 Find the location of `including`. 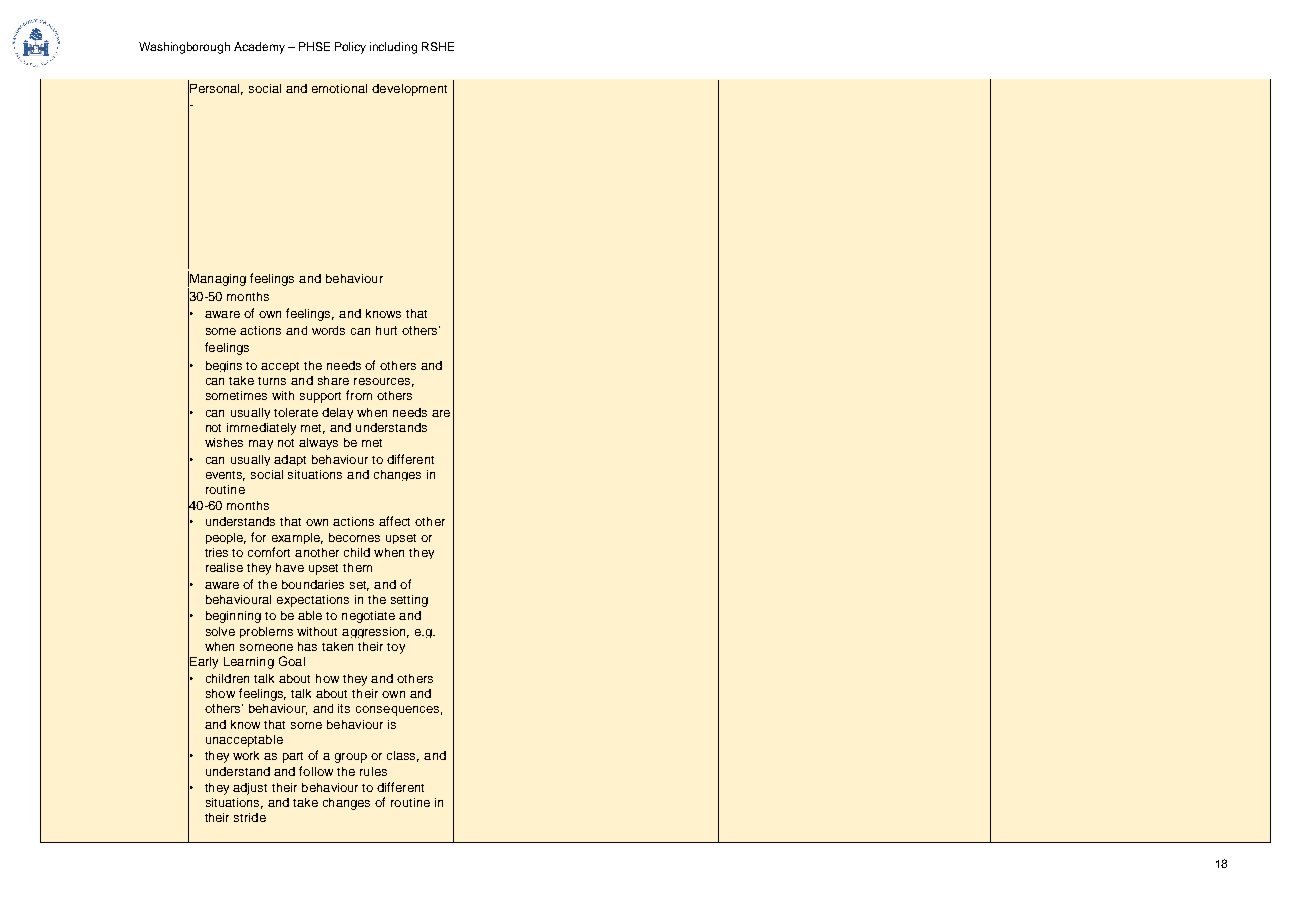

including is located at coordinates (393, 48).
